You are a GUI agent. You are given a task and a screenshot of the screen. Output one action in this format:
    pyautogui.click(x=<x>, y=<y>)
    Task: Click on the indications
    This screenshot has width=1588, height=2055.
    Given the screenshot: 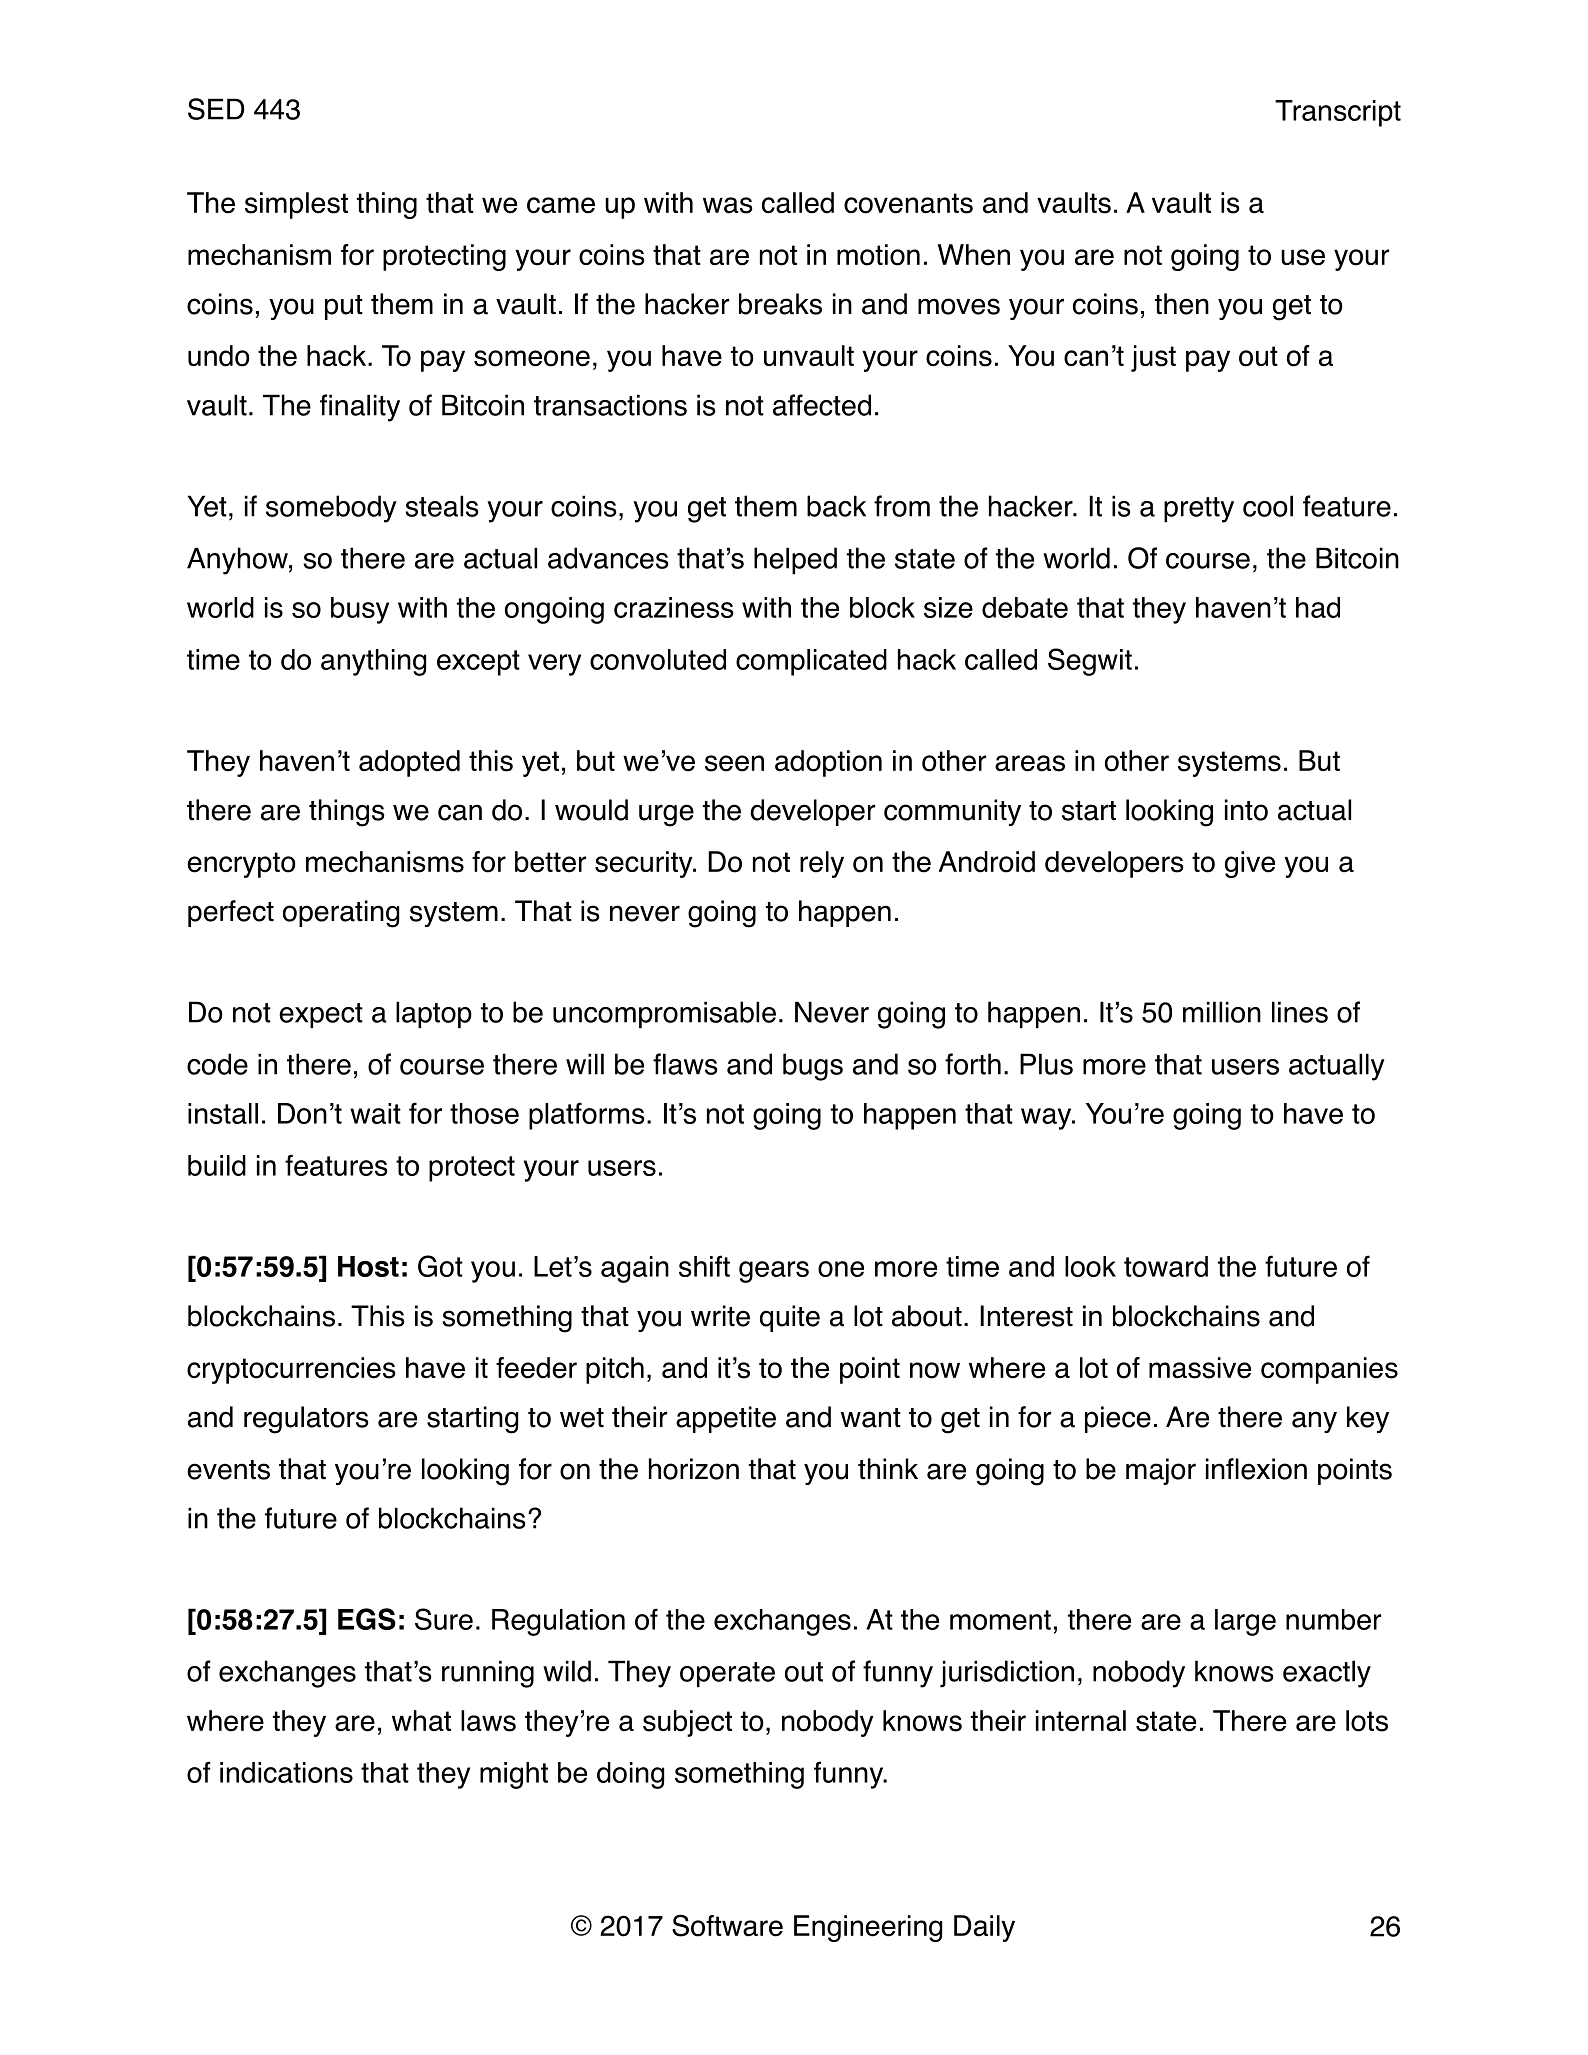 What is the action you would take?
    pyautogui.click(x=286, y=1772)
